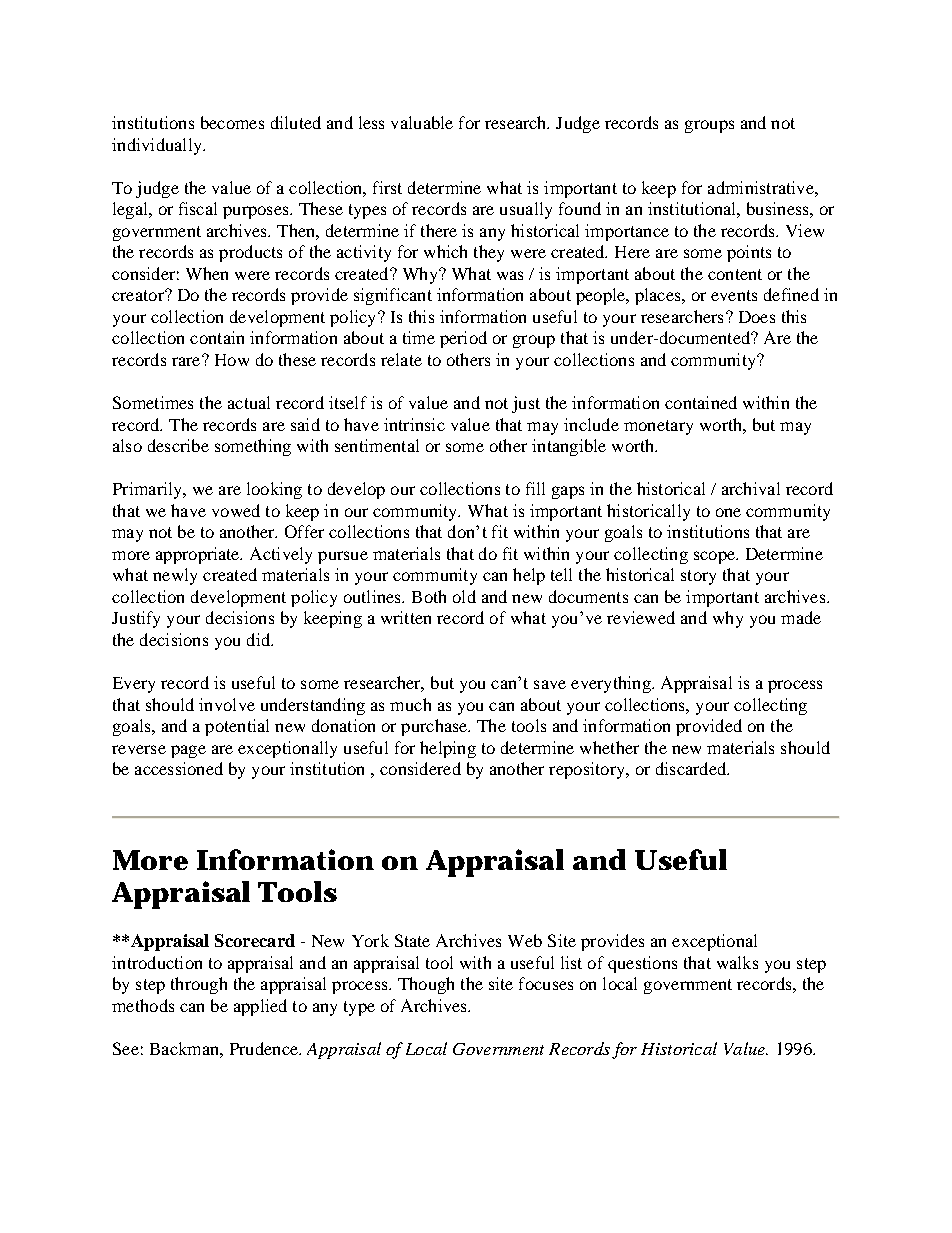  I want to click on valuable, so click(422, 122).
